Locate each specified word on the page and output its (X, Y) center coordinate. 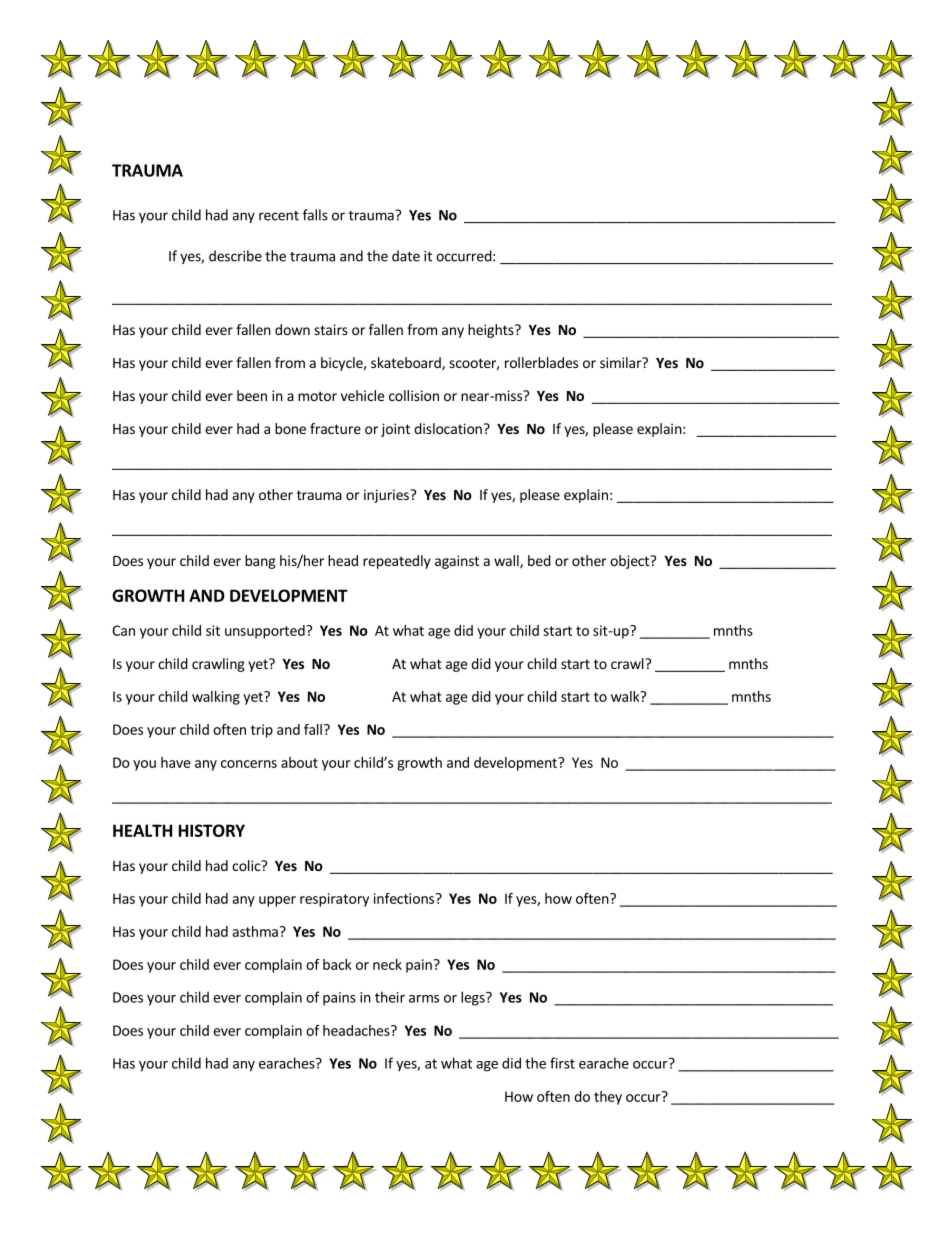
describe (235, 256)
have (175, 762)
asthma (255, 931)
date (406, 256)
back (337, 964)
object (631, 562)
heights (492, 331)
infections (404, 898)
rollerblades (541, 362)
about (299, 762)
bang (260, 562)
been (252, 395)
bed (539, 560)
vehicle (362, 395)
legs (474, 998)
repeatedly (397, 562)
